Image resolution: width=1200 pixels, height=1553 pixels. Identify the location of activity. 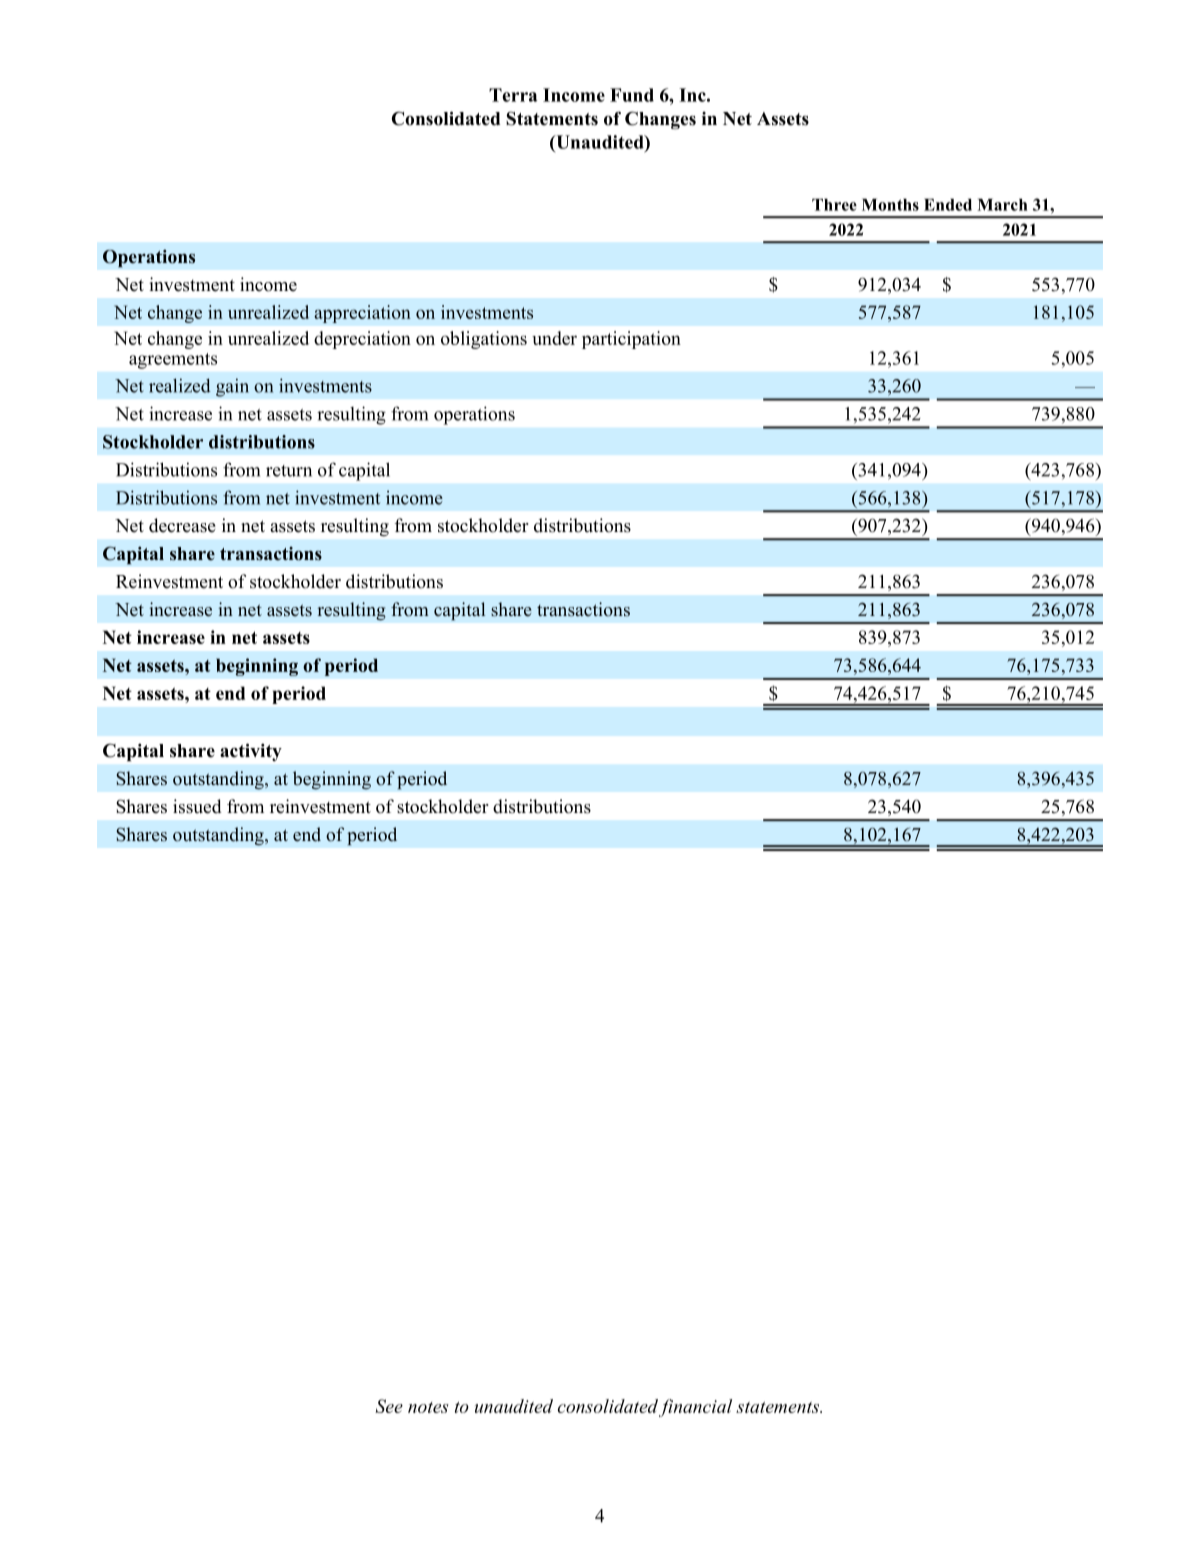
(251, 752).
